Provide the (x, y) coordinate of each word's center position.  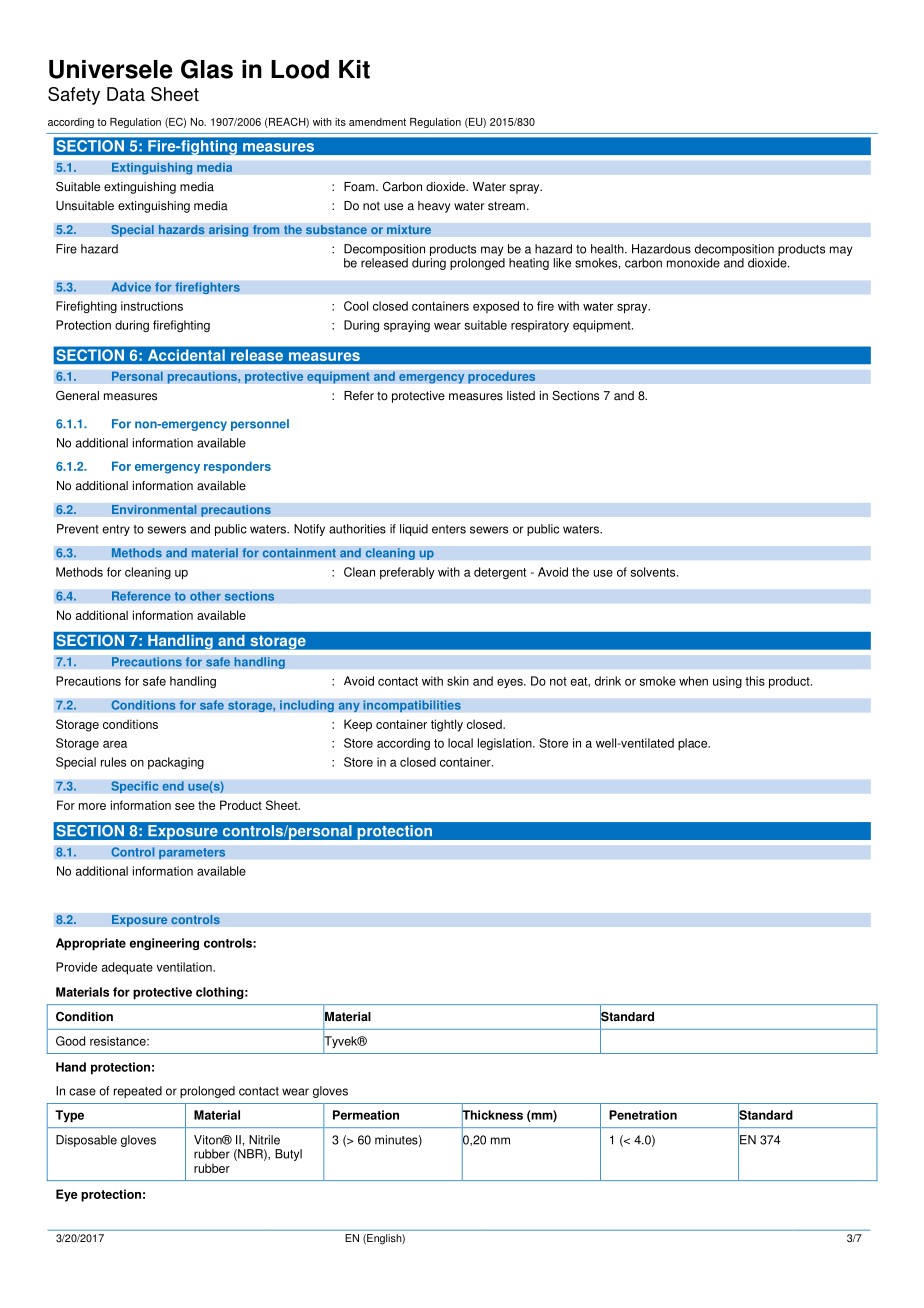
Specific (135, 787)
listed (521, 396)
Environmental (154, 510)
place (694, 744)
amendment (377, 122)
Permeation (366, 1115)
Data (126, 94)
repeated (138, 1092)
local (460, 743)
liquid (414, 530)
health (608, 249)
